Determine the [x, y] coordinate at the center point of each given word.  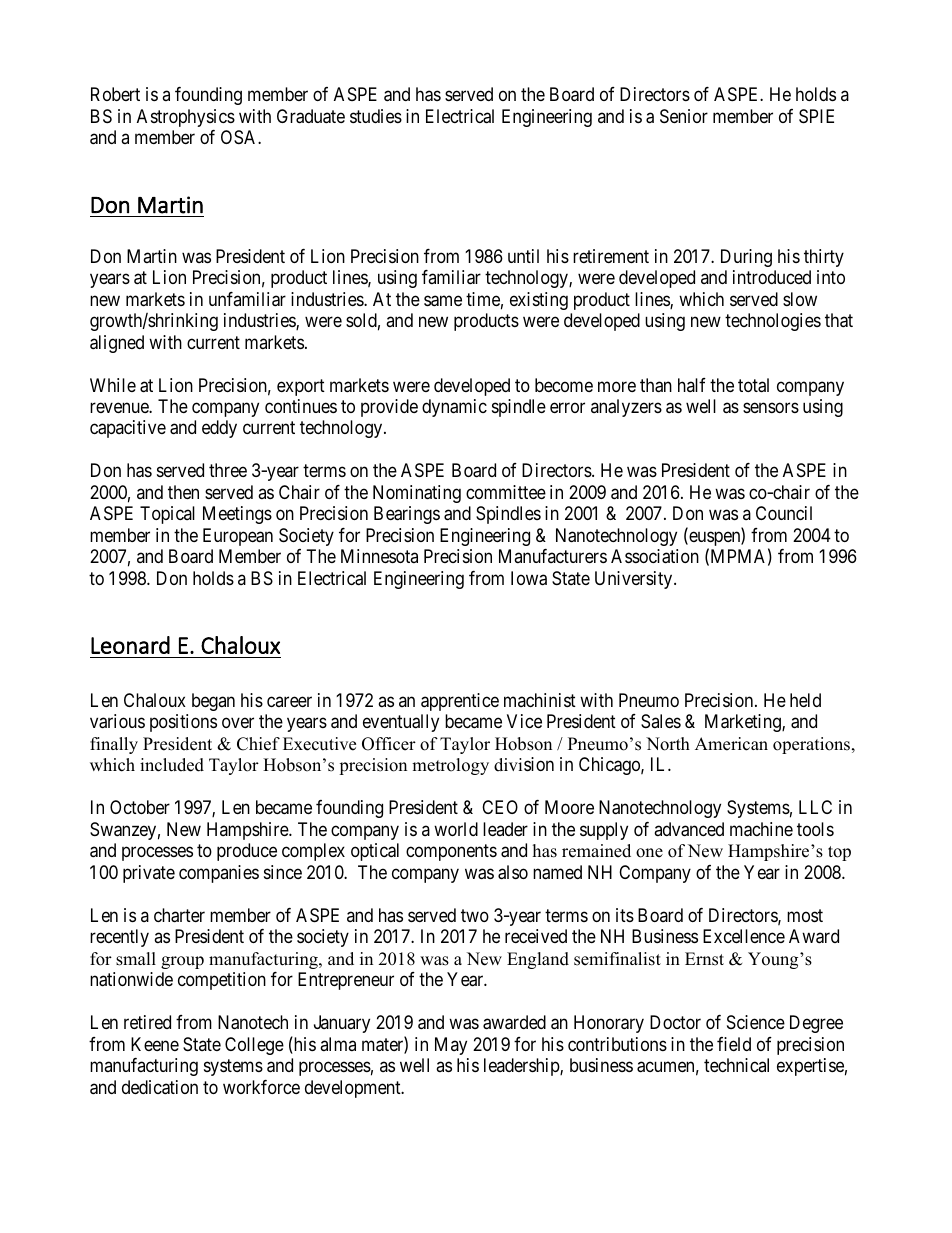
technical [736, 1065]
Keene [155, 1044]
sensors [771, 407]
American [731, 744]
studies [376, 116]
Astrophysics [186, 118]
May [451, 1046]
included [172, 765]
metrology [450, 766]
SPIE [816, 116]
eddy [219, 429]
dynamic [454, 408]
